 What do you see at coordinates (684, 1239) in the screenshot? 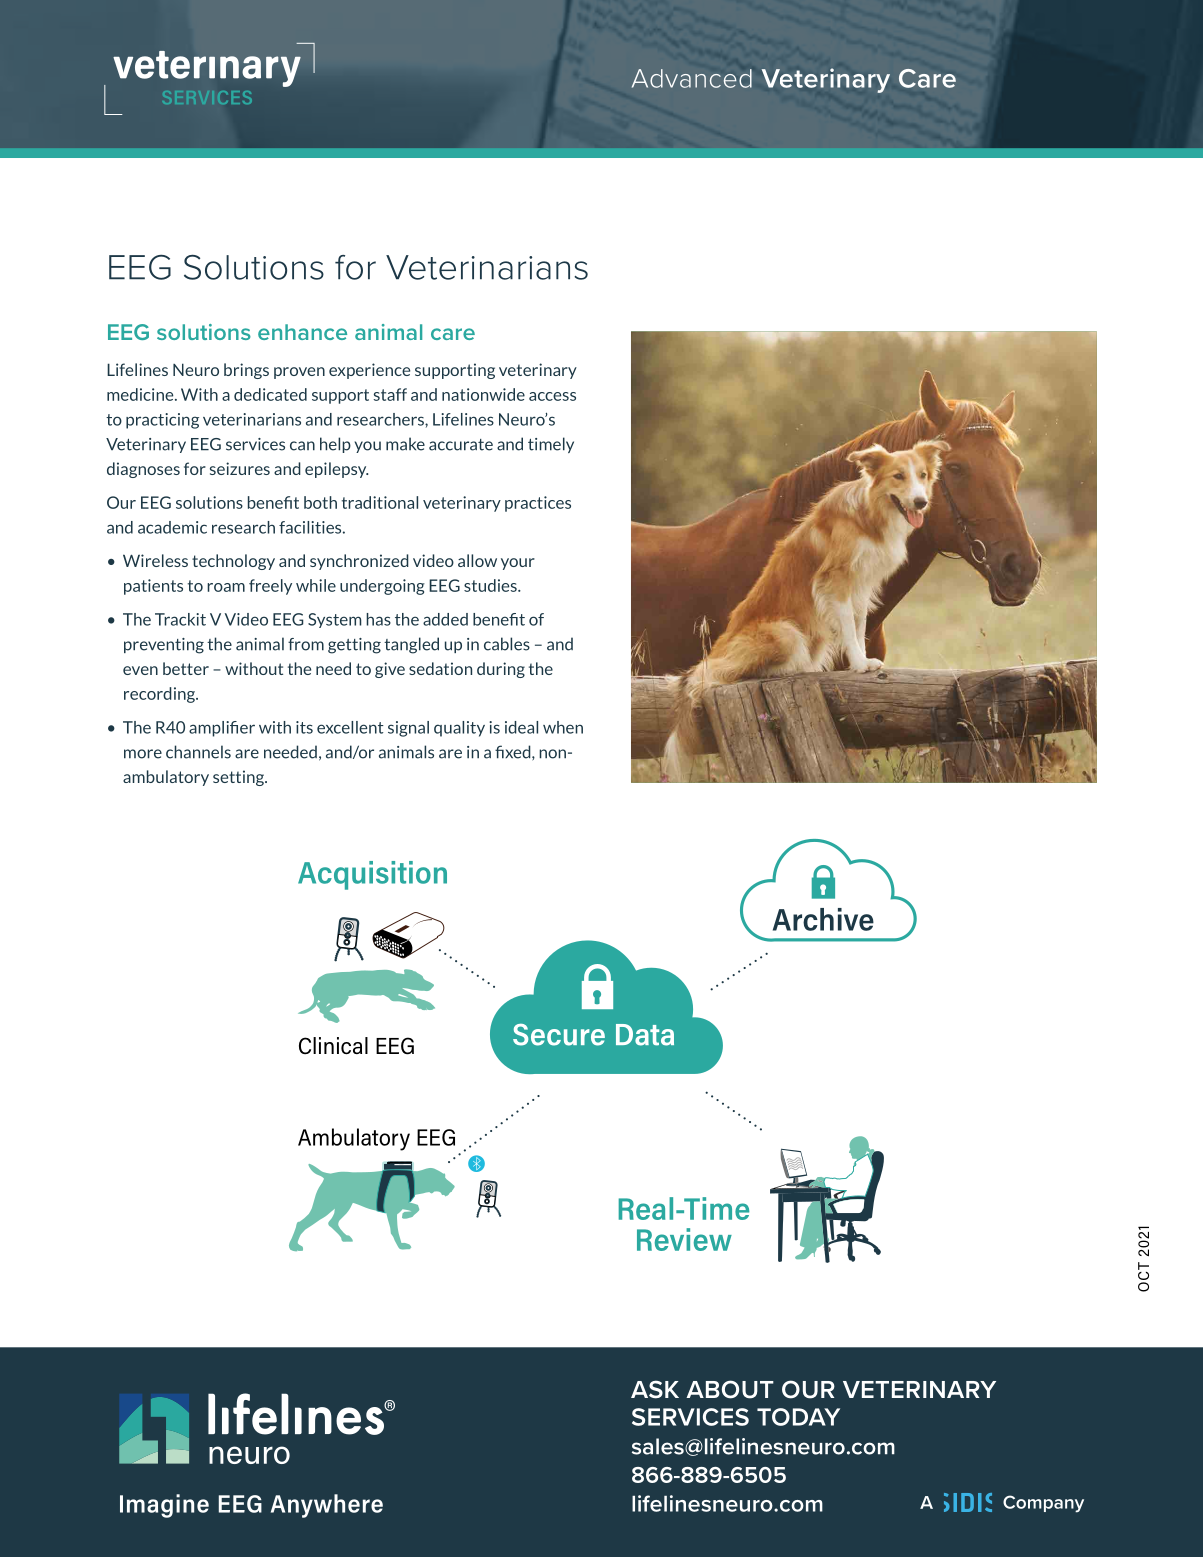
I see `Review` at bounding box center [684, 1239].
